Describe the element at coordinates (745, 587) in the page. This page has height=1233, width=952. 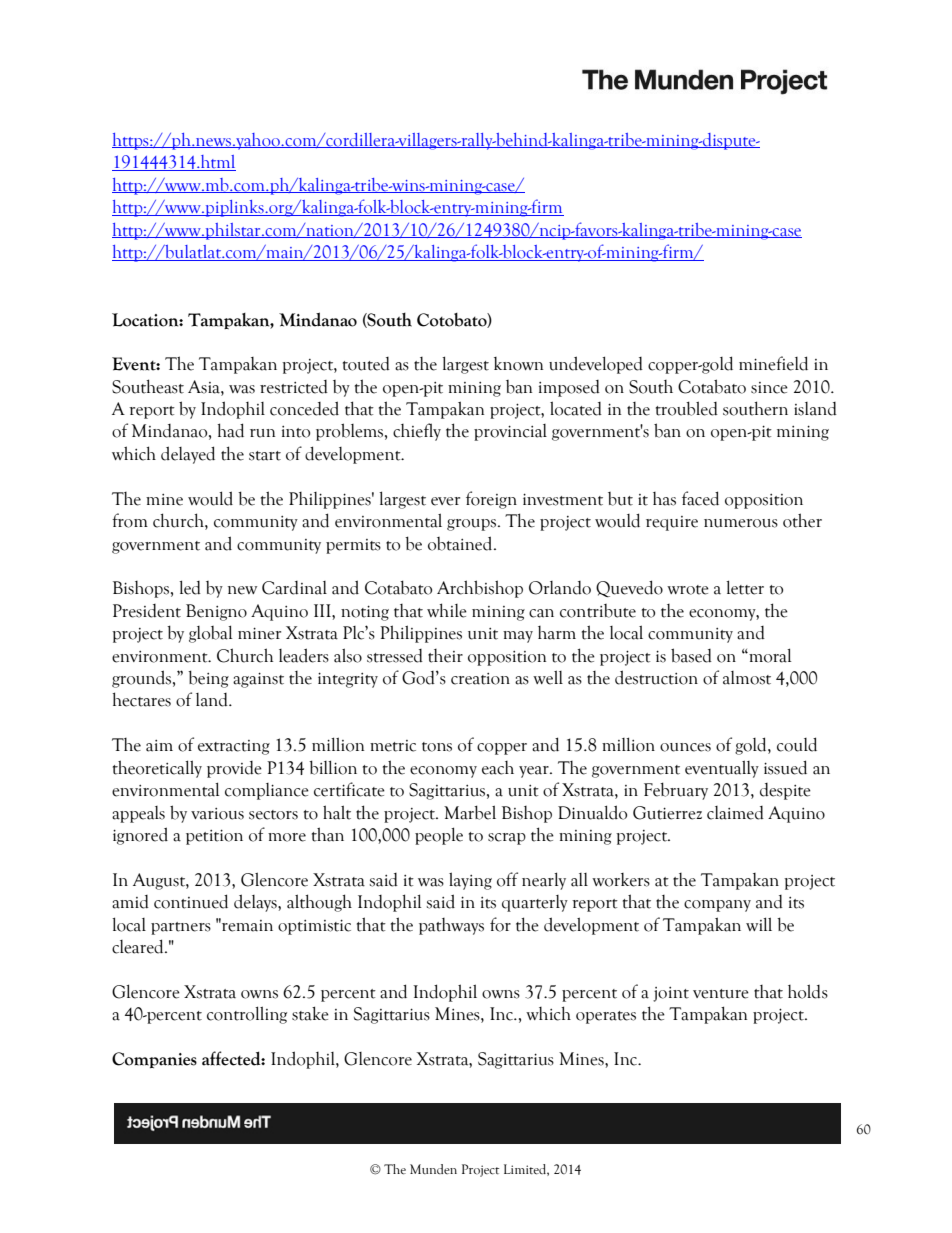
I see `letter` at that location.
